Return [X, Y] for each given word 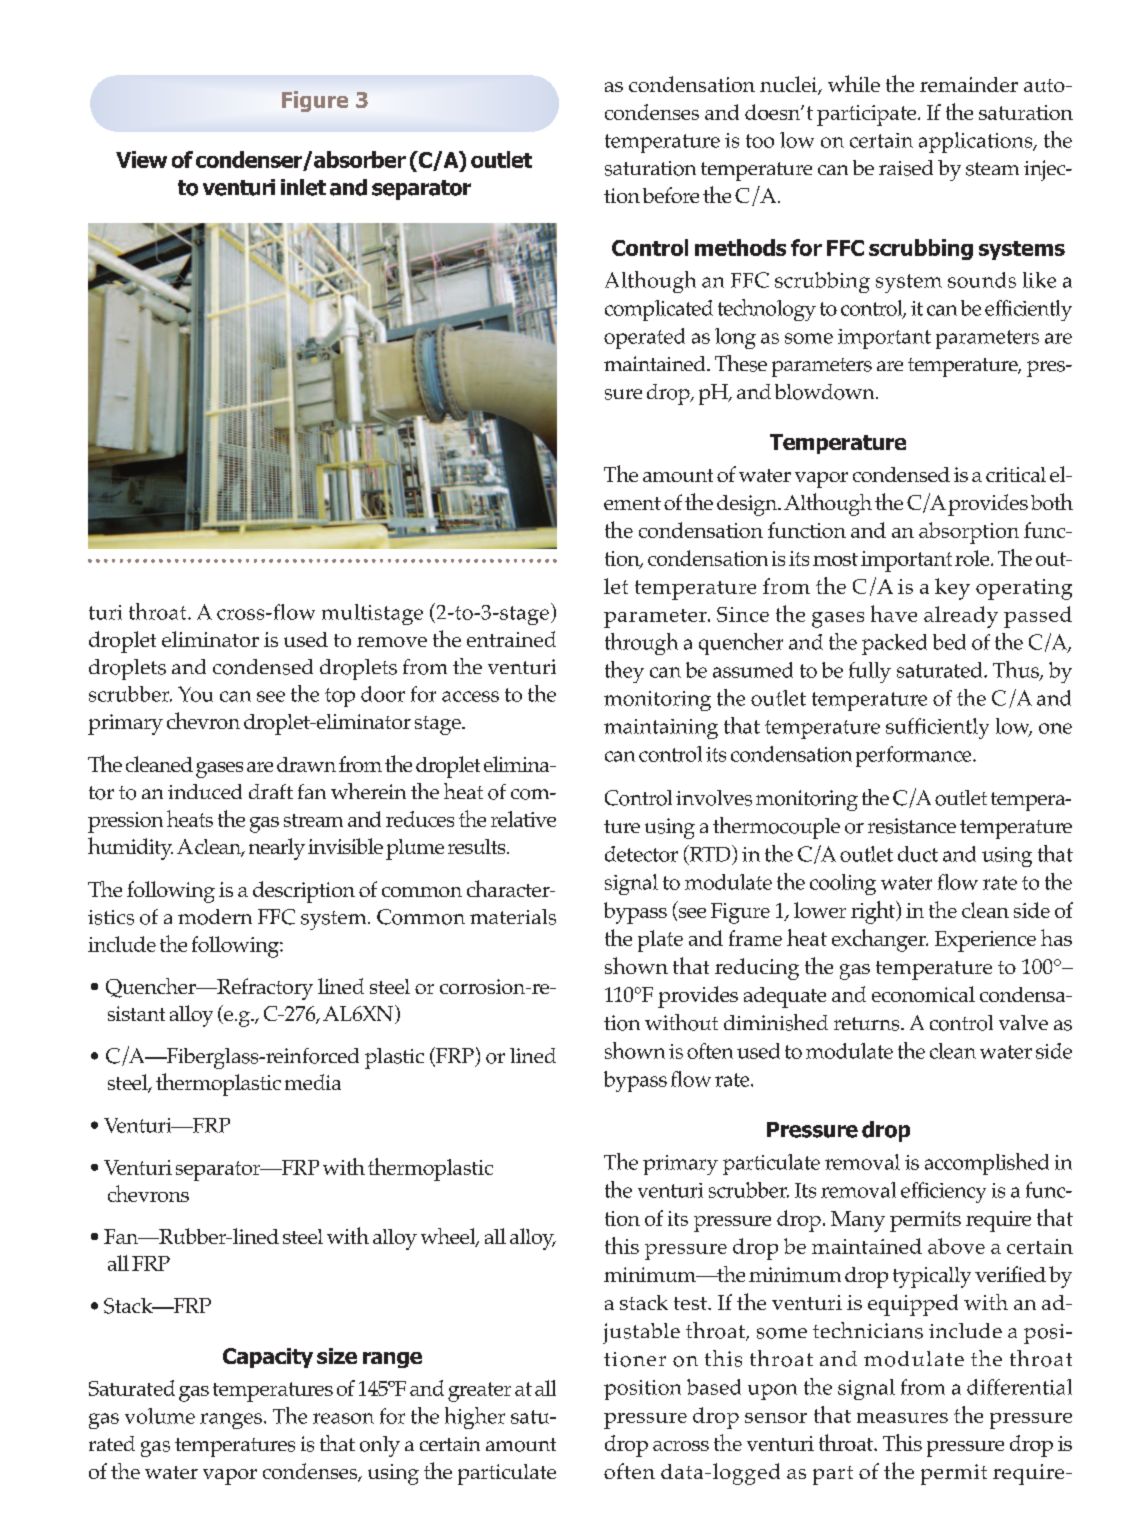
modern [215, 917]
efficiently [1028, 310]
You [195, 694]
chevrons [148, 1193]
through [641, 644]
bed [949, 642]
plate [660, 941]
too [760, 141]
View [141, 159]
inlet [303, 187]
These [741, 363]
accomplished [987, 1164]
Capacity [268, 1358]
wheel [449, 1237]
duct [918, 854]
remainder [969, 84]
